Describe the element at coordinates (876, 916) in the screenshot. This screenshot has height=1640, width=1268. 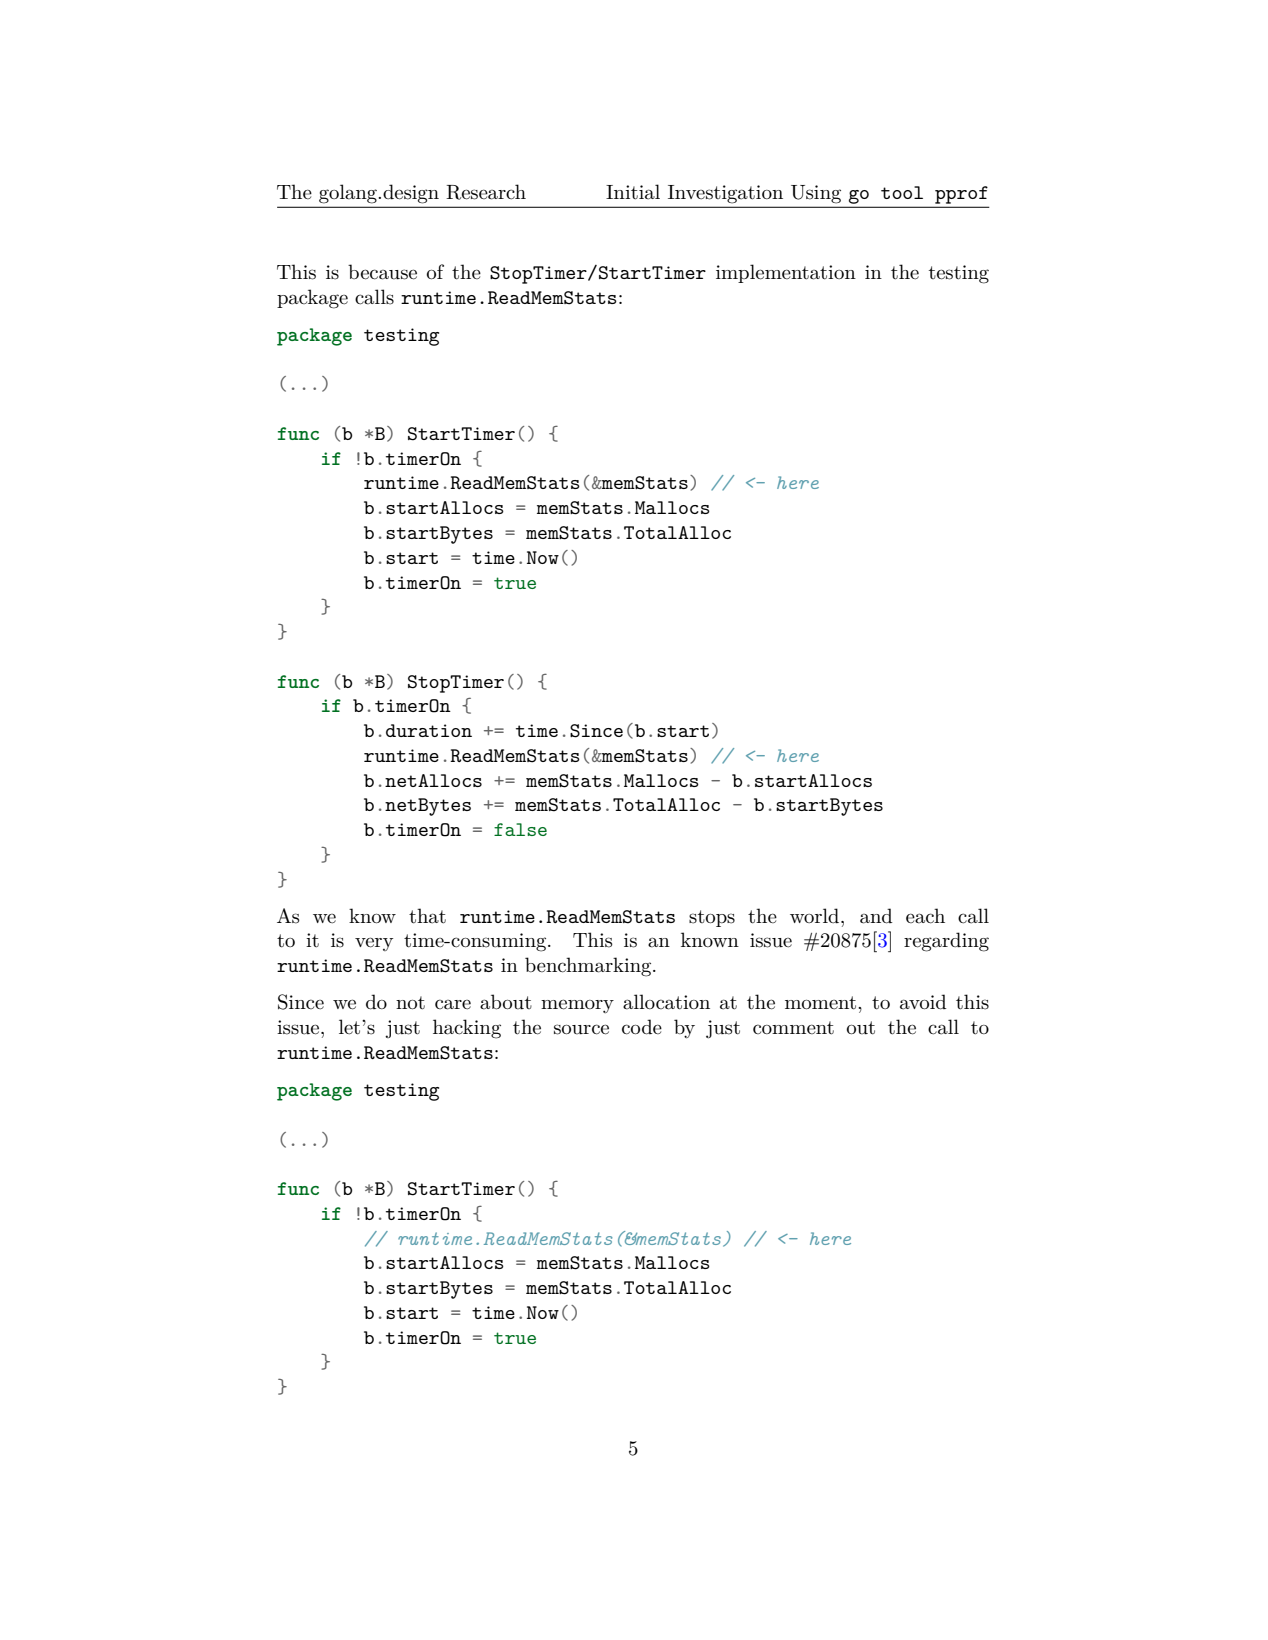
I see `and` at that location.
